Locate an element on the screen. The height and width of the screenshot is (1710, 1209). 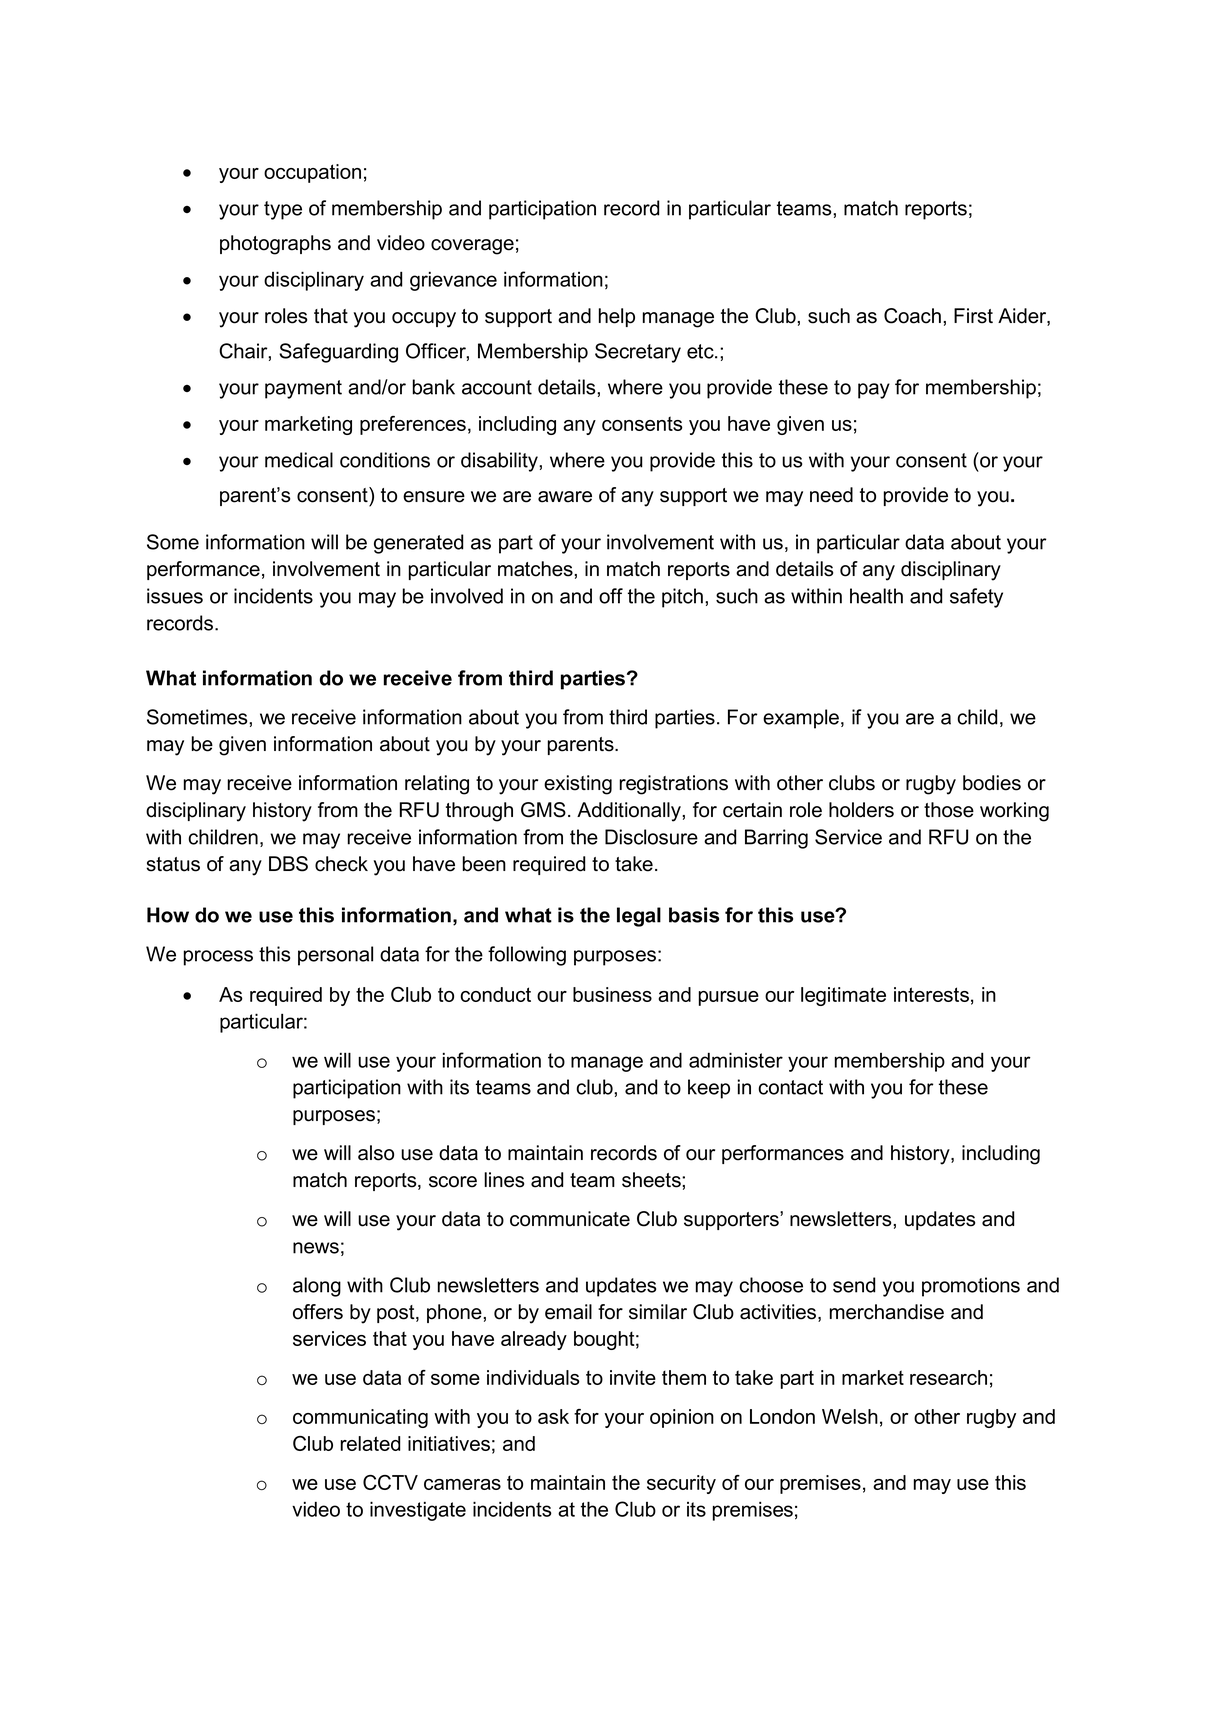
those is located at coordinates (949, 810).
